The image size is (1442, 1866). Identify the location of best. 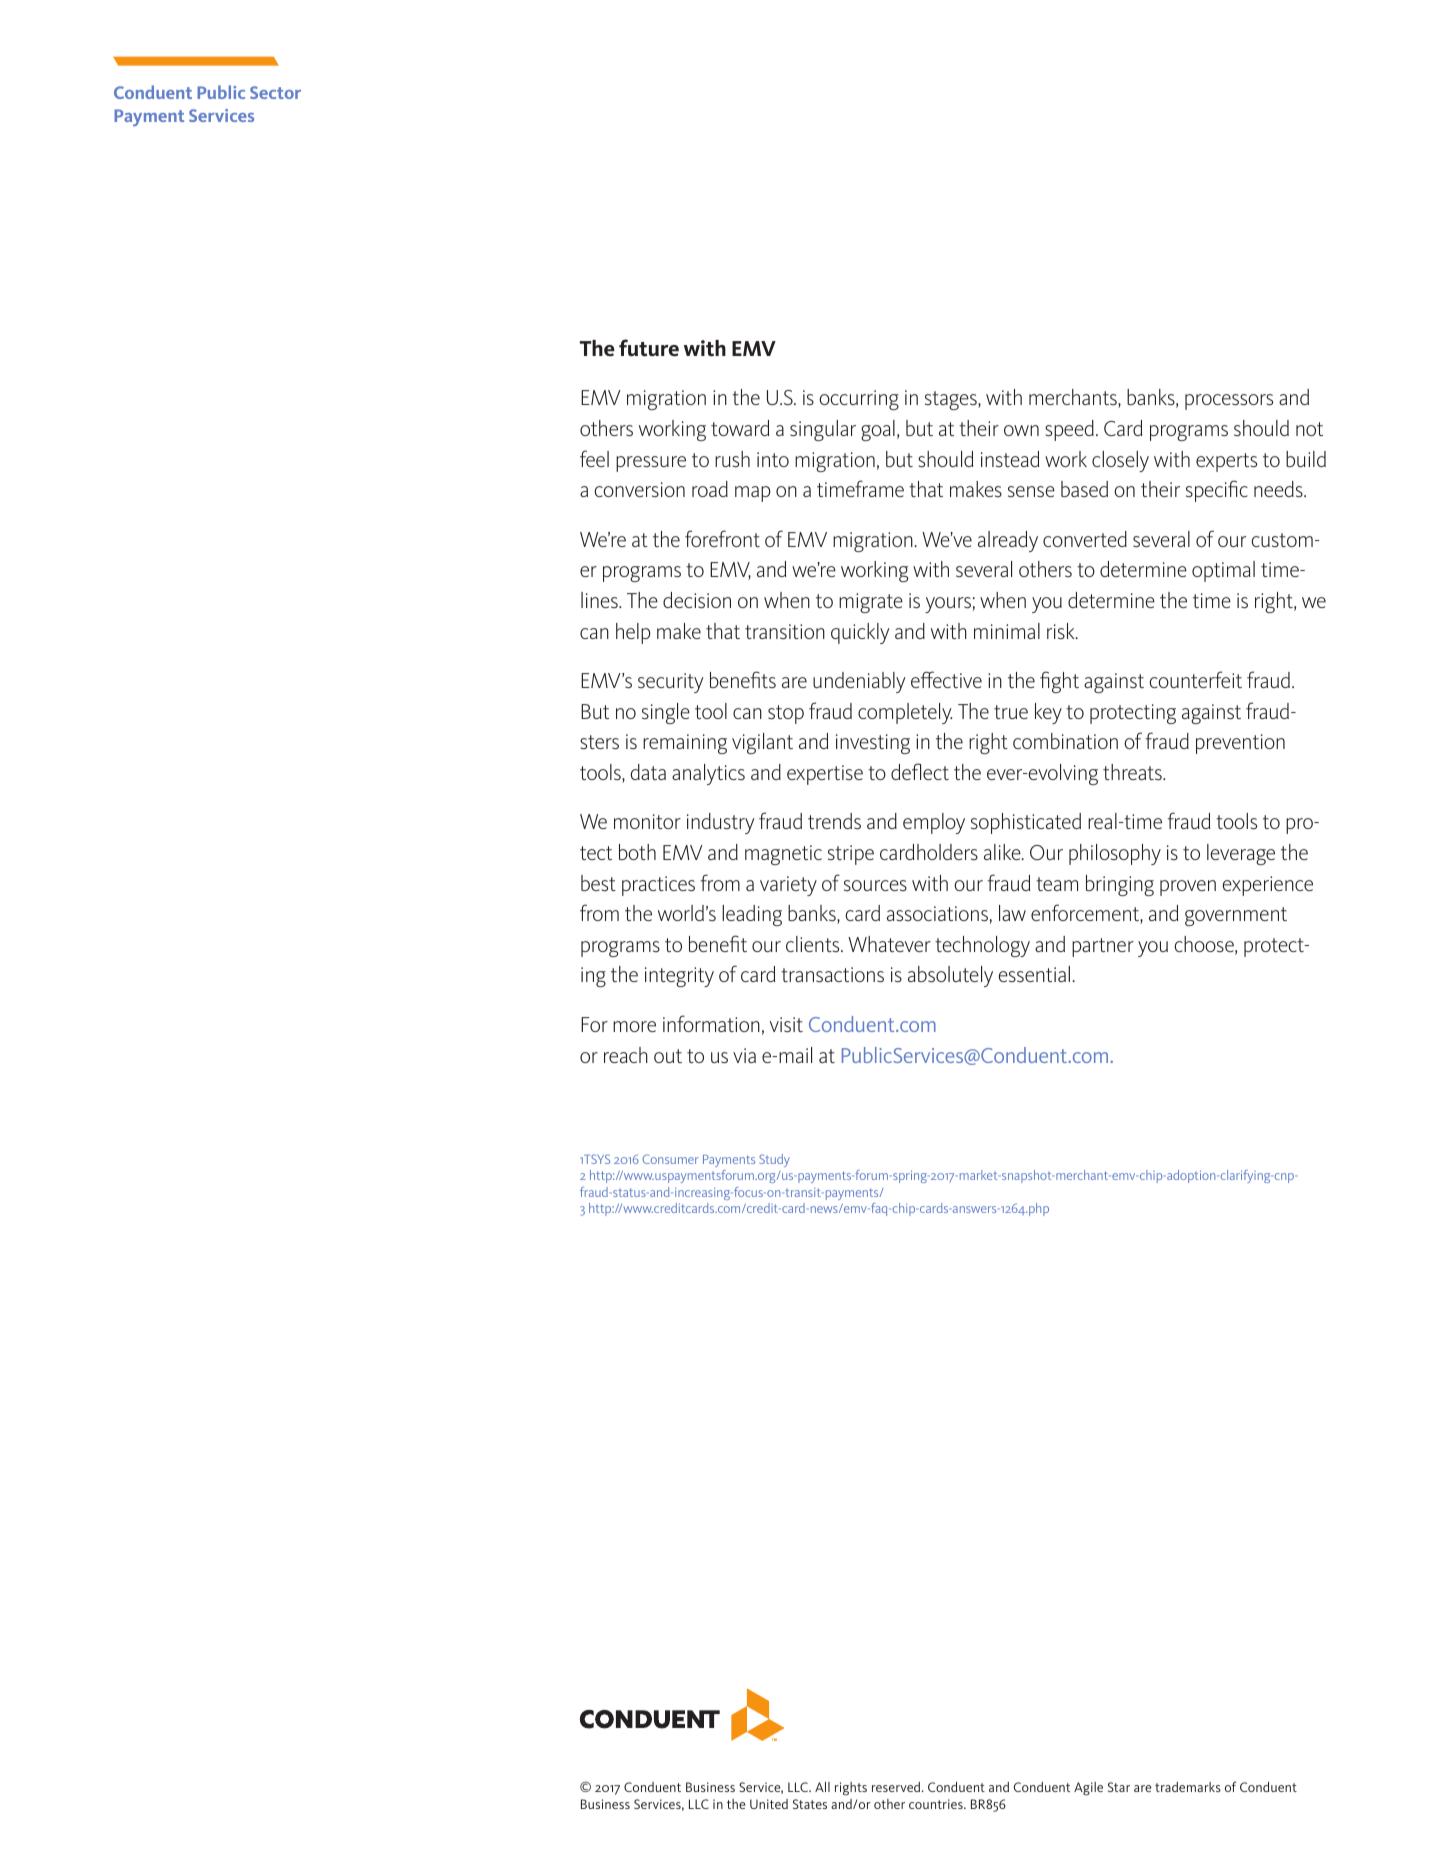
(598, 883).
